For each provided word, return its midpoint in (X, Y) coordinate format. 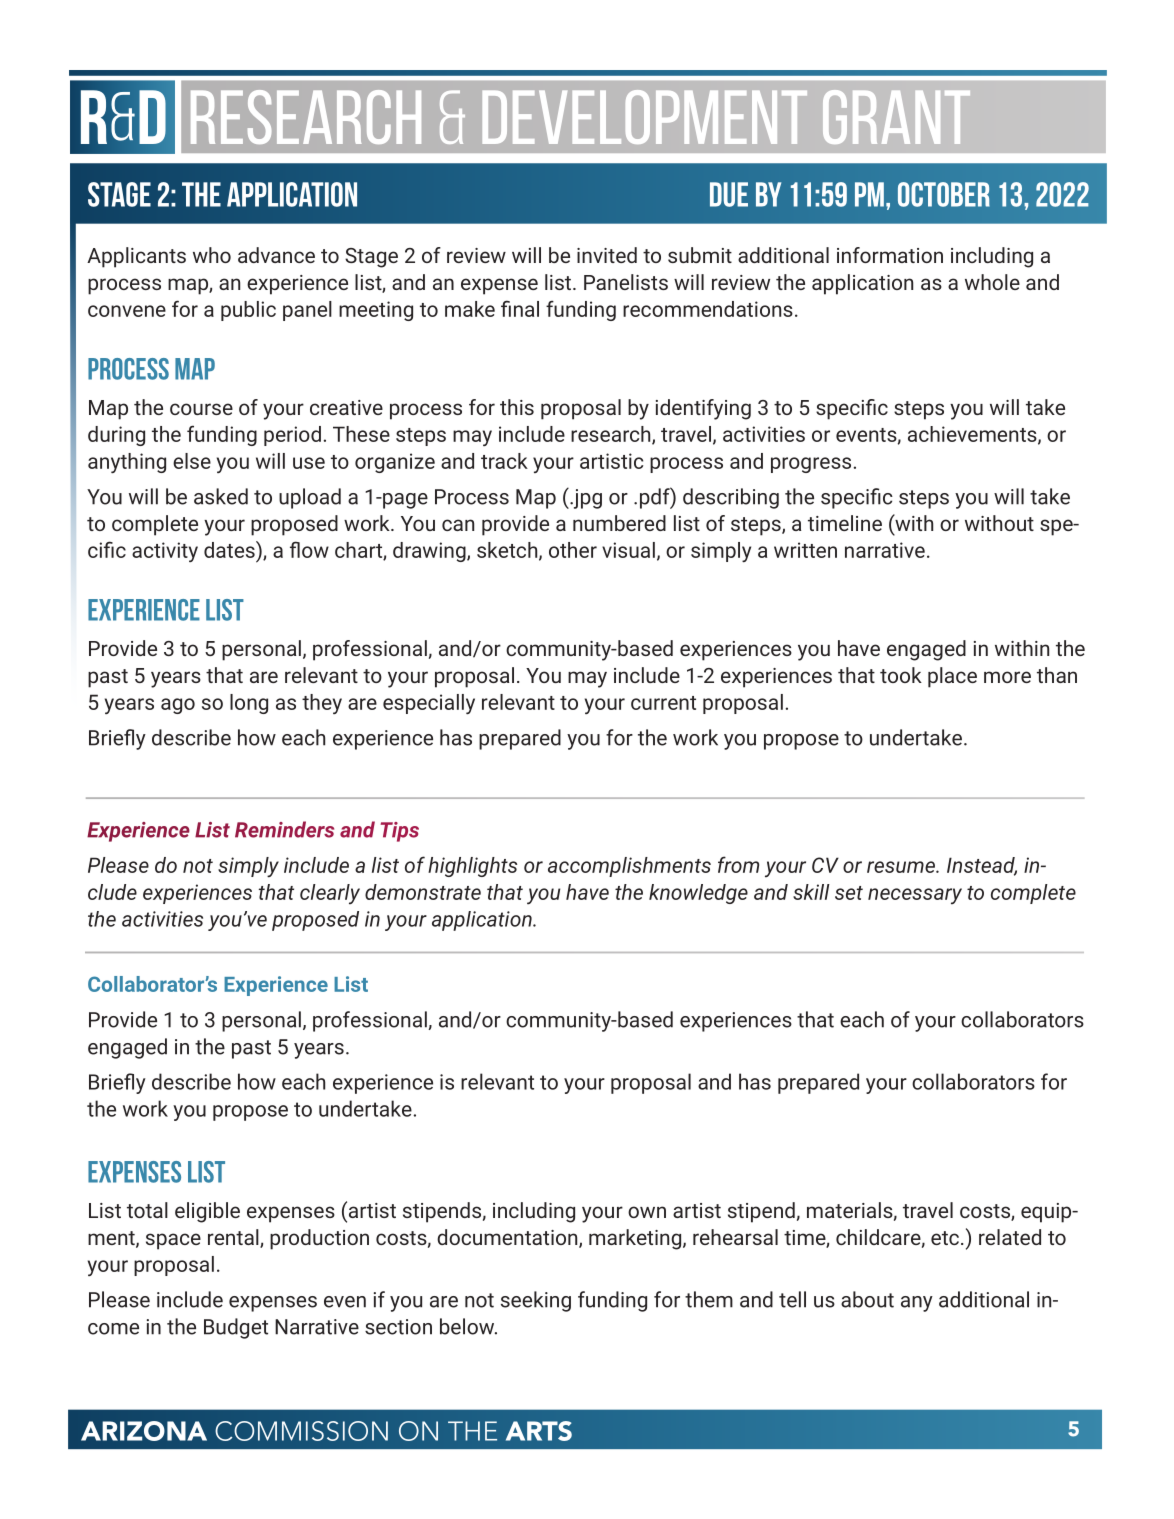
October (944, 194)
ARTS (539, 1431)
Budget (236, 1328)
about (867, 1299)
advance (276, 255)
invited (607, 255)
